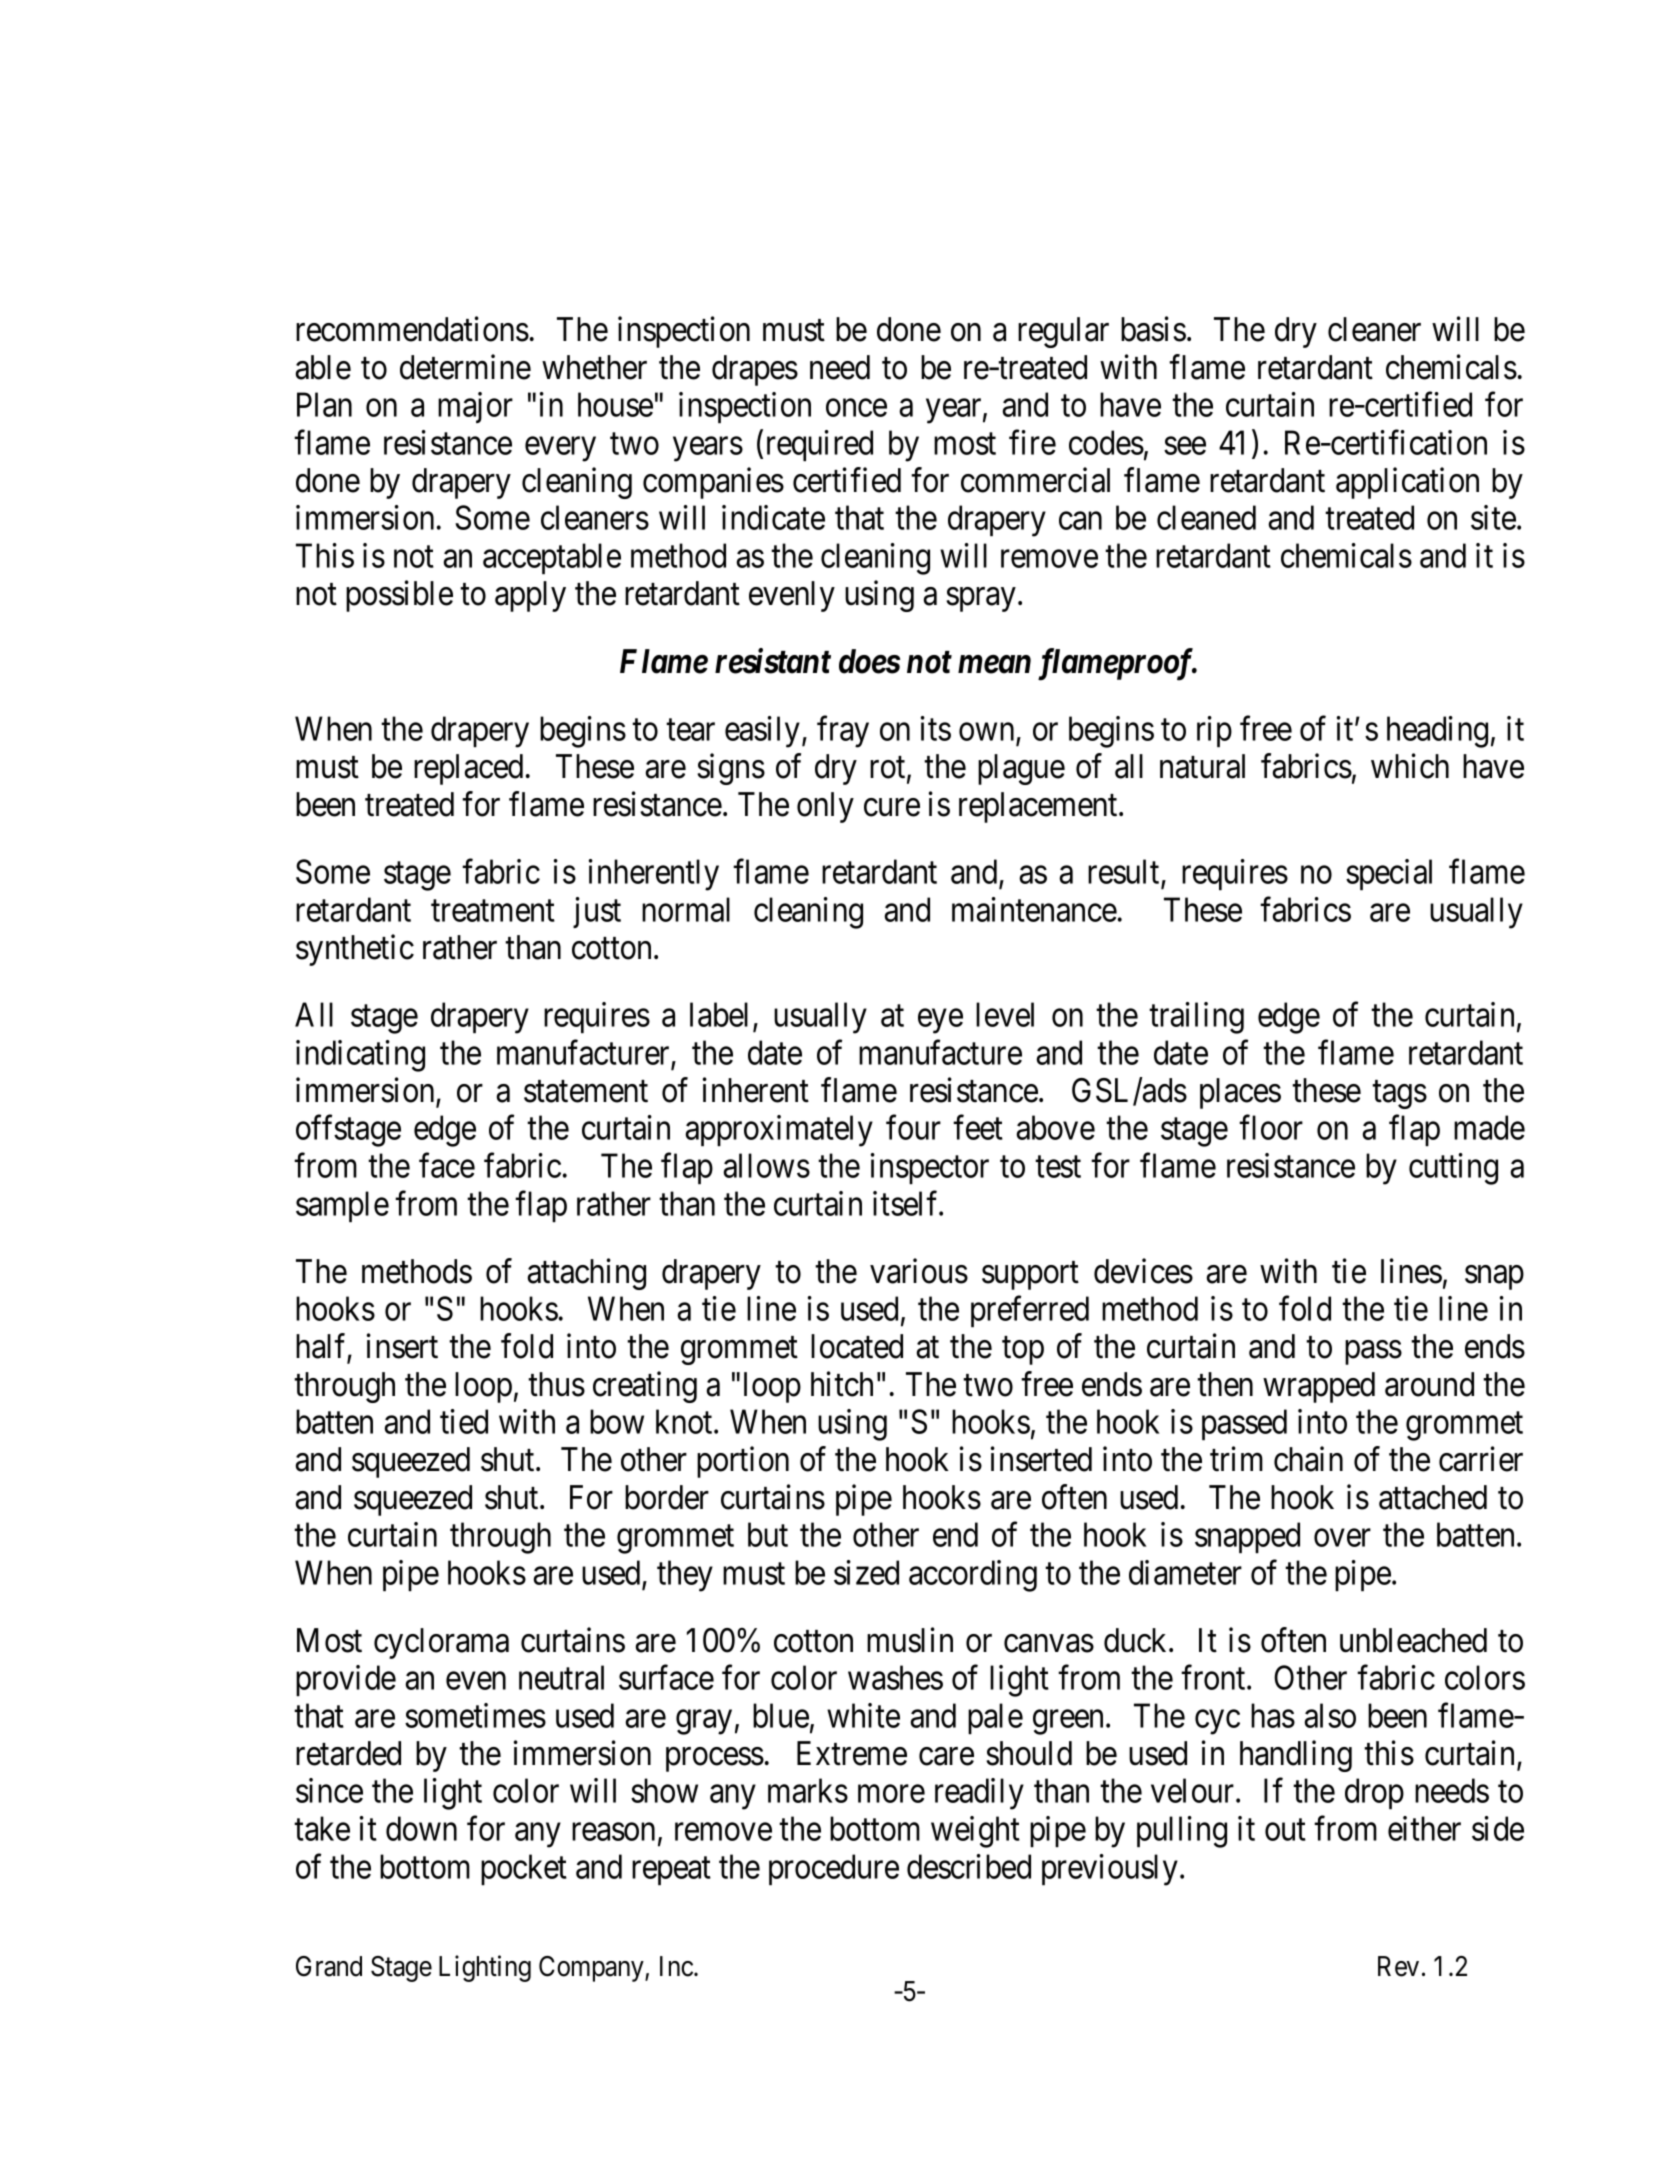  Describe the element at coordinates (856, 408) in the screenshot. I see `once` at that location.
